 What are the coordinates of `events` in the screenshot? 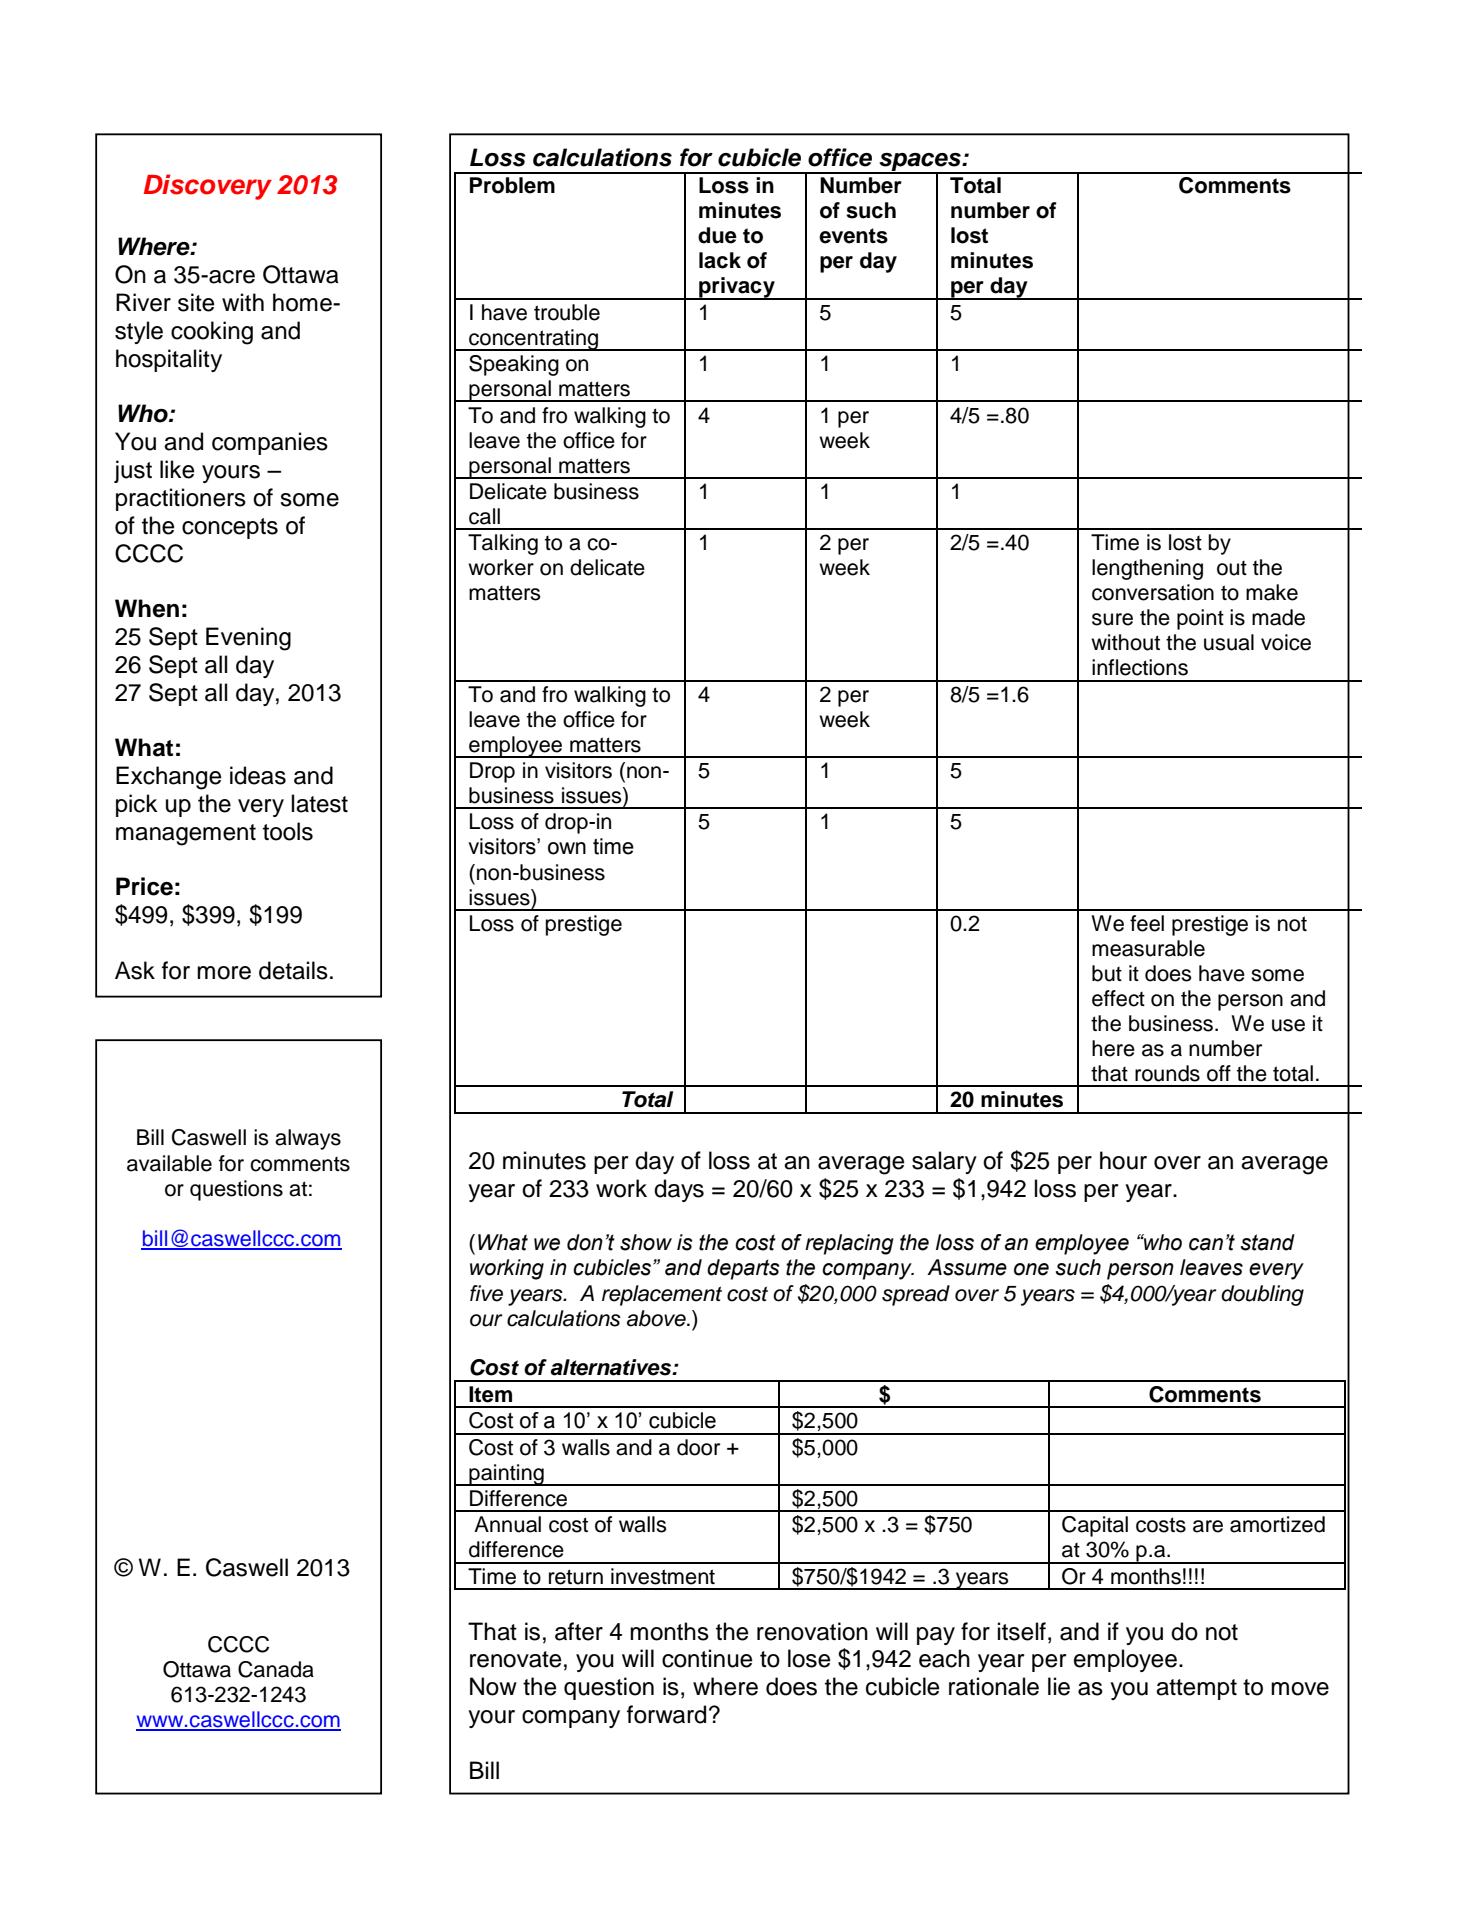 It's located at (853, 236).
